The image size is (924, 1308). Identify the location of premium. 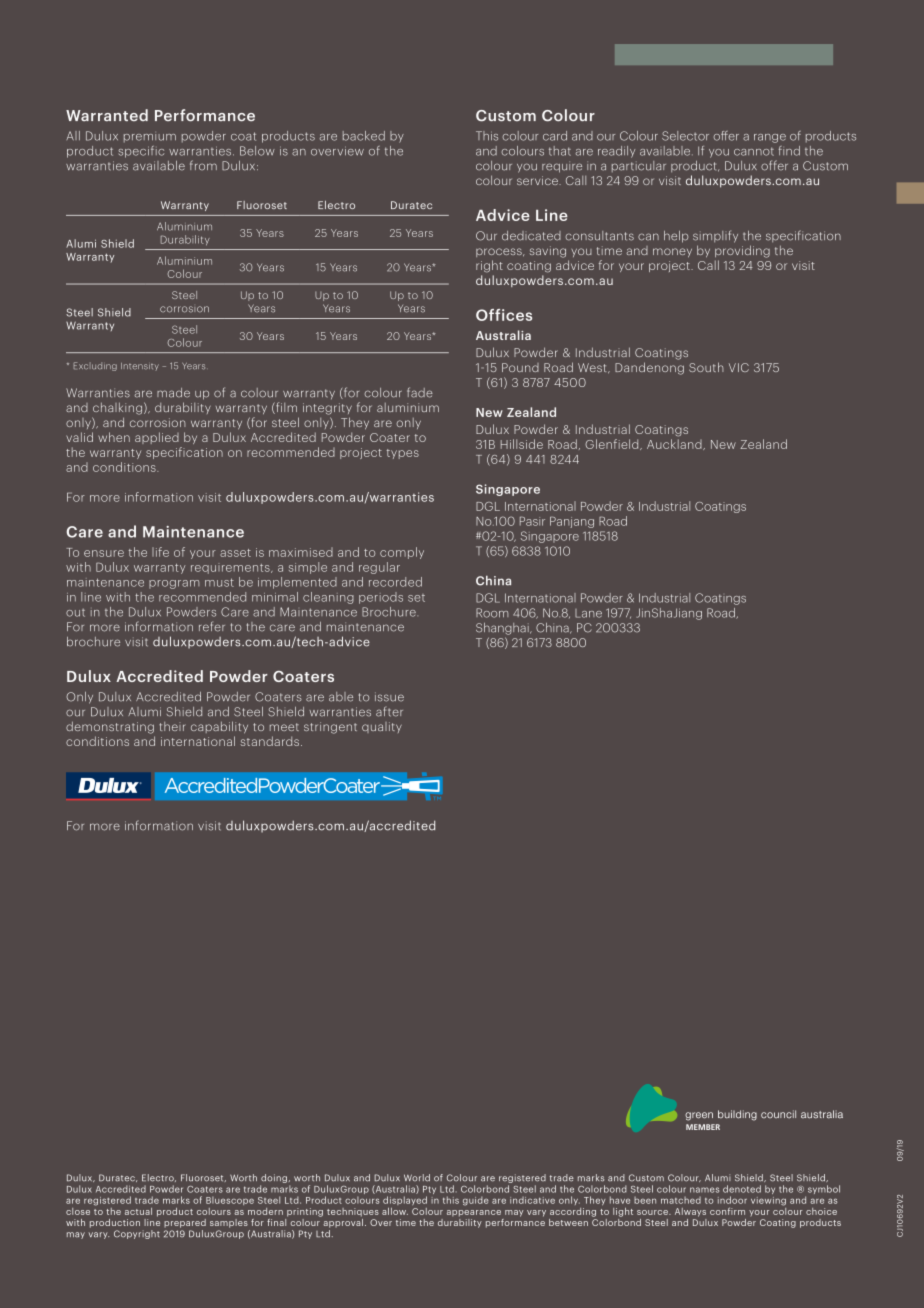
(150, 138).
